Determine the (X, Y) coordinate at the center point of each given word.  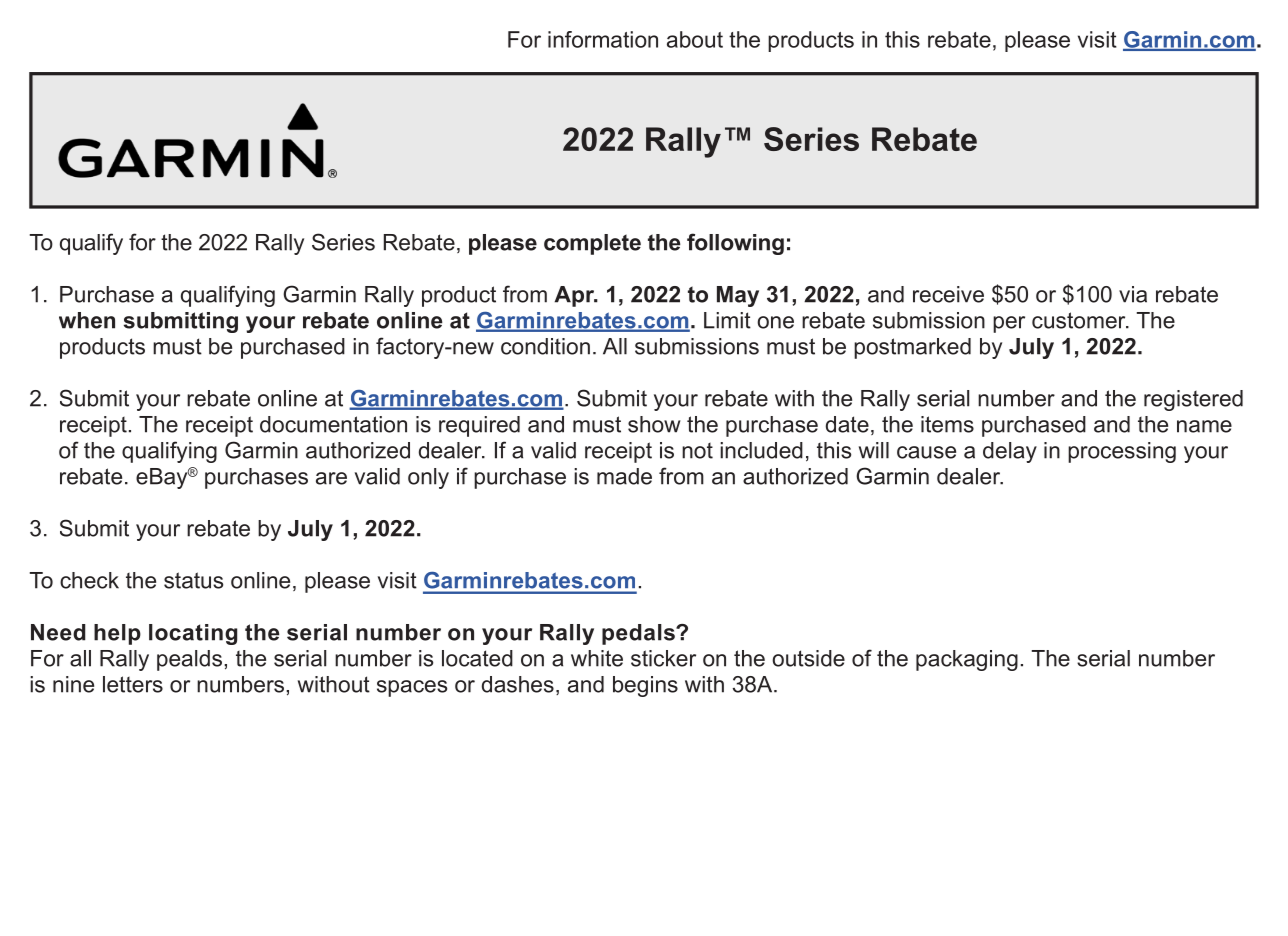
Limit (727, 320)
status (193, 580)
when (87, 320)
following (735, 244)
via (1133, 294)
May (738, 296)
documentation (333, 424)
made (624, 476)
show (654, 424)
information (603, 39)
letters (133, 684)
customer (1080, 320)
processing (1122, 452)
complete (592, 244)
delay (1010, 452)
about (695, 39)
